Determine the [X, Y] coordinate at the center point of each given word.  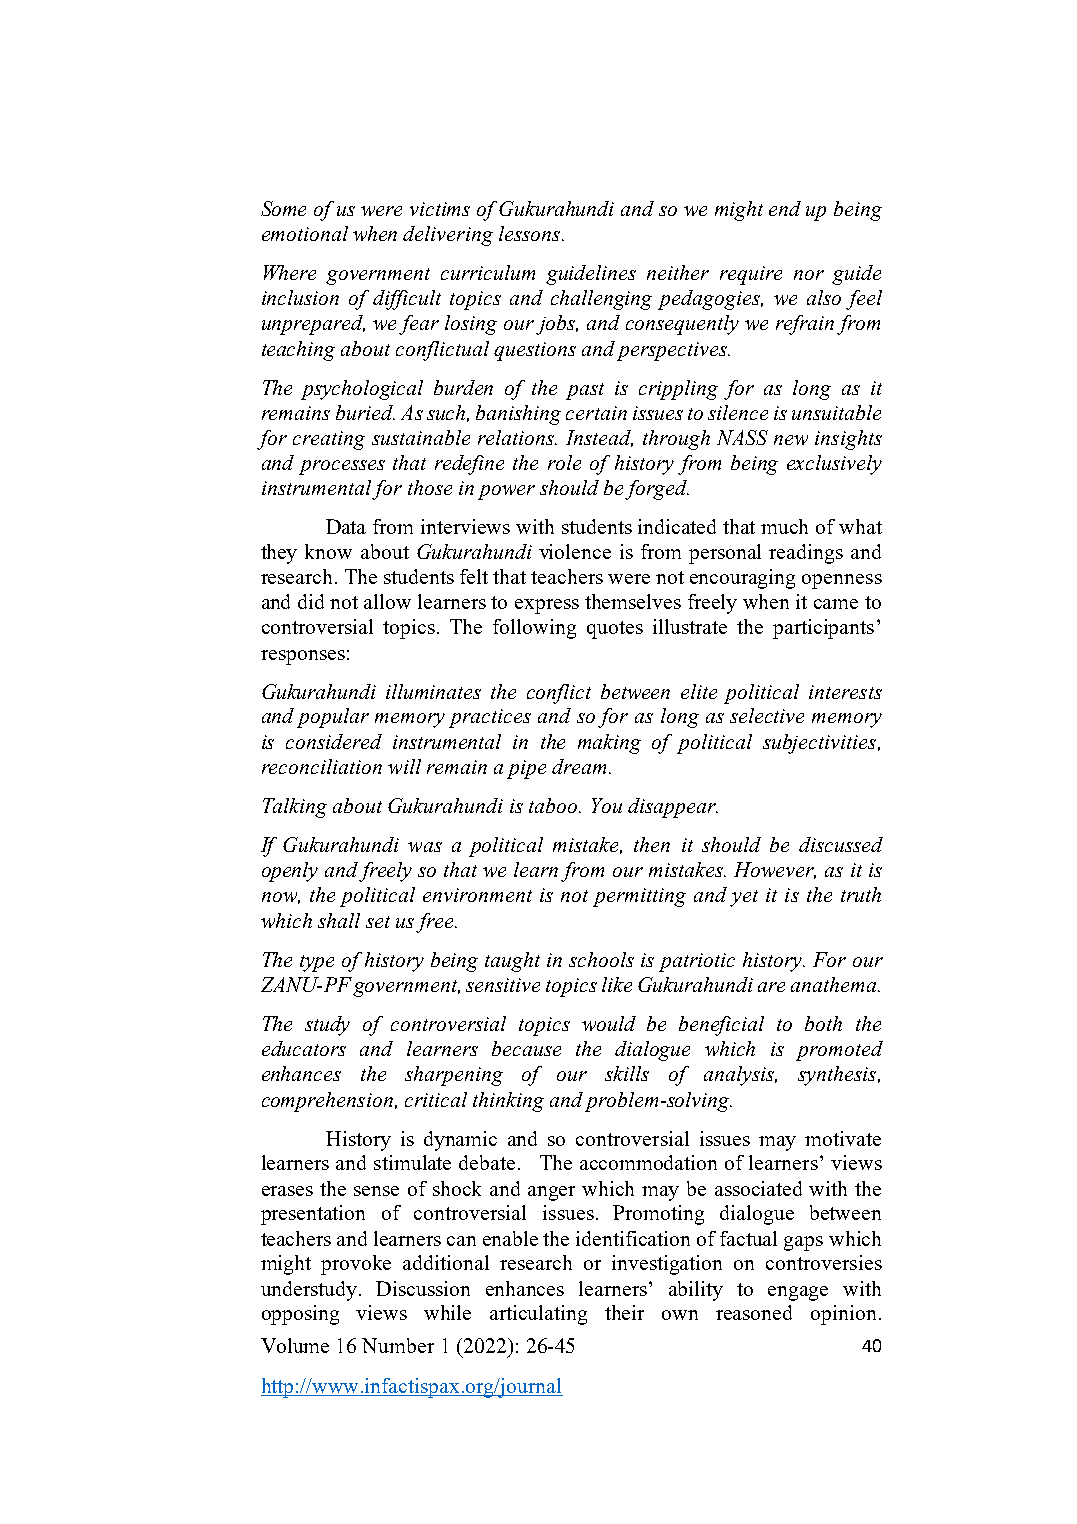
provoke [356, 1265]
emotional [305, 233]
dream [579, 766]
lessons [531, 233]
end [785, 208]
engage [798, 1293]
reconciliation [322, 766]
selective [767, 715]
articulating [538, 1315]
